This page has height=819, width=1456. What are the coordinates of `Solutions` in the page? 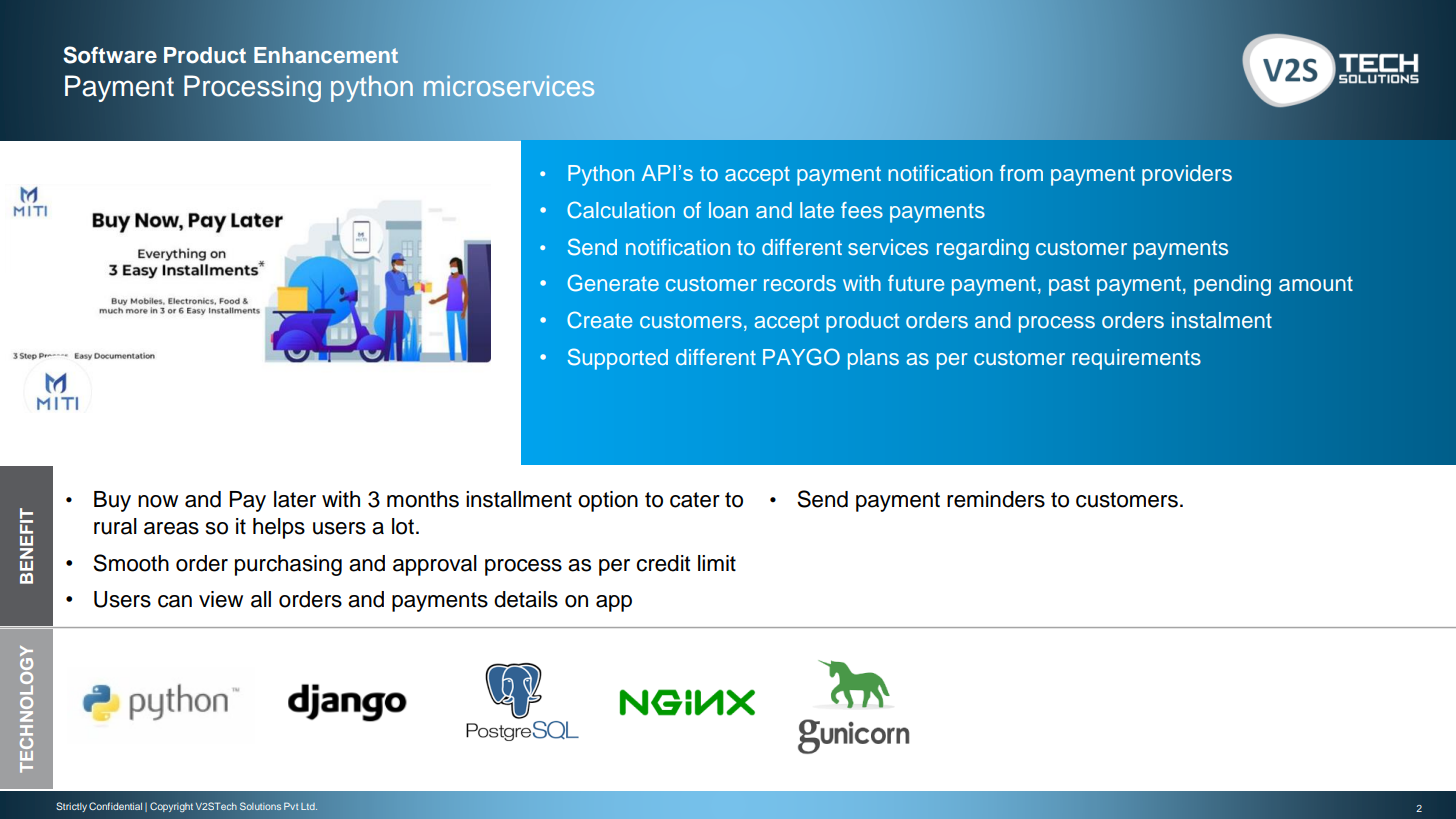 It's located at (260, 806).
